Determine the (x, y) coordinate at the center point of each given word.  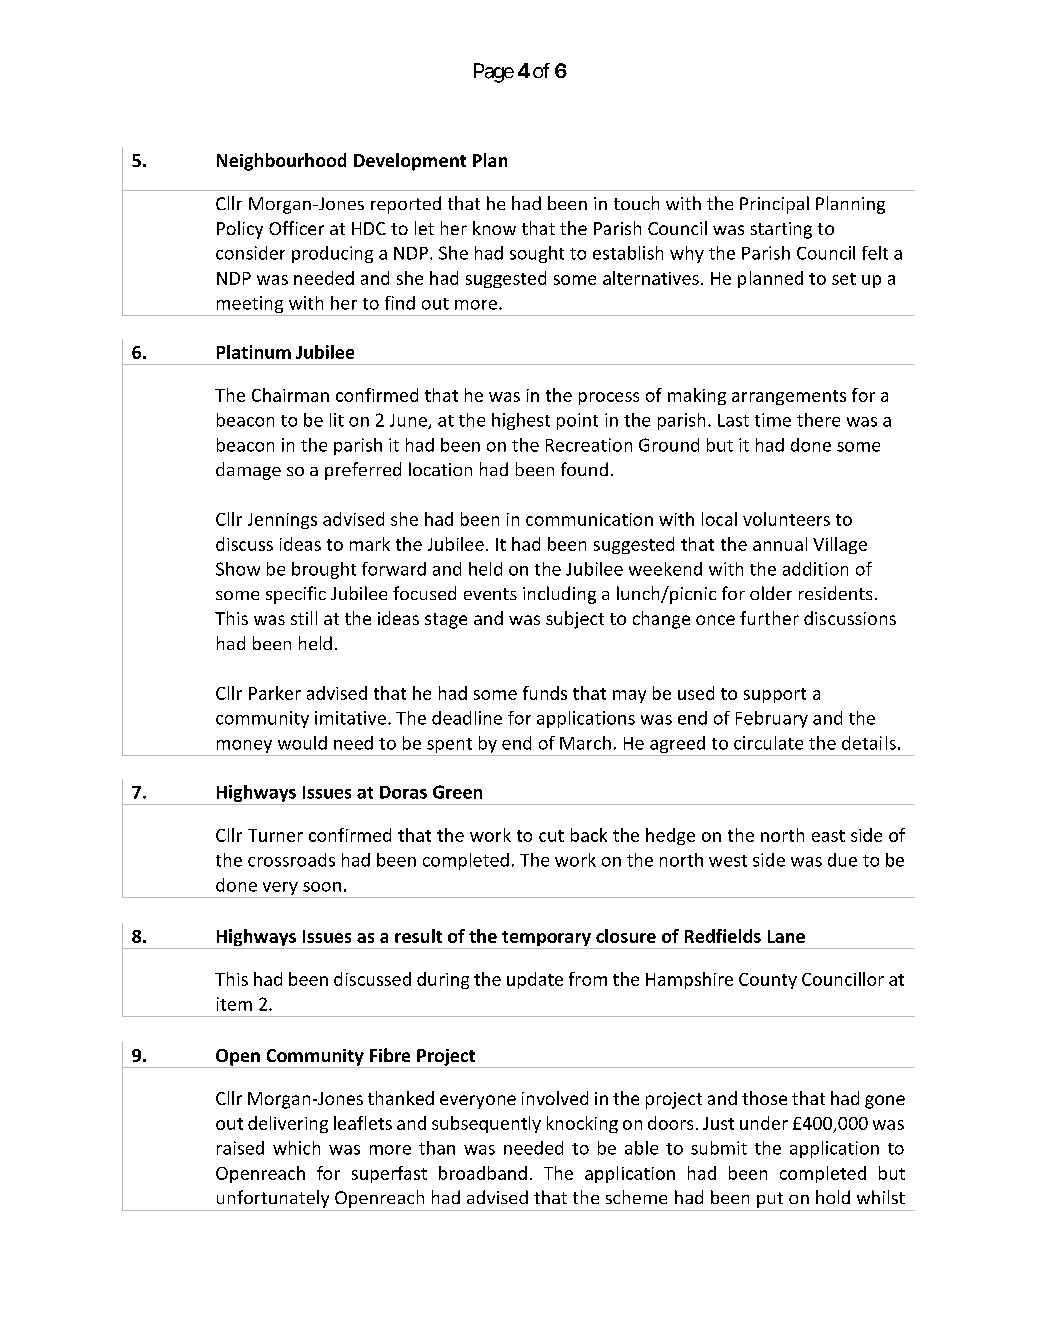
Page (494, 73)
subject (575, 620)
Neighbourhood (281, 162)
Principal (774, 205)
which (296, 1148)
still (304, 618)
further (769, 618)
